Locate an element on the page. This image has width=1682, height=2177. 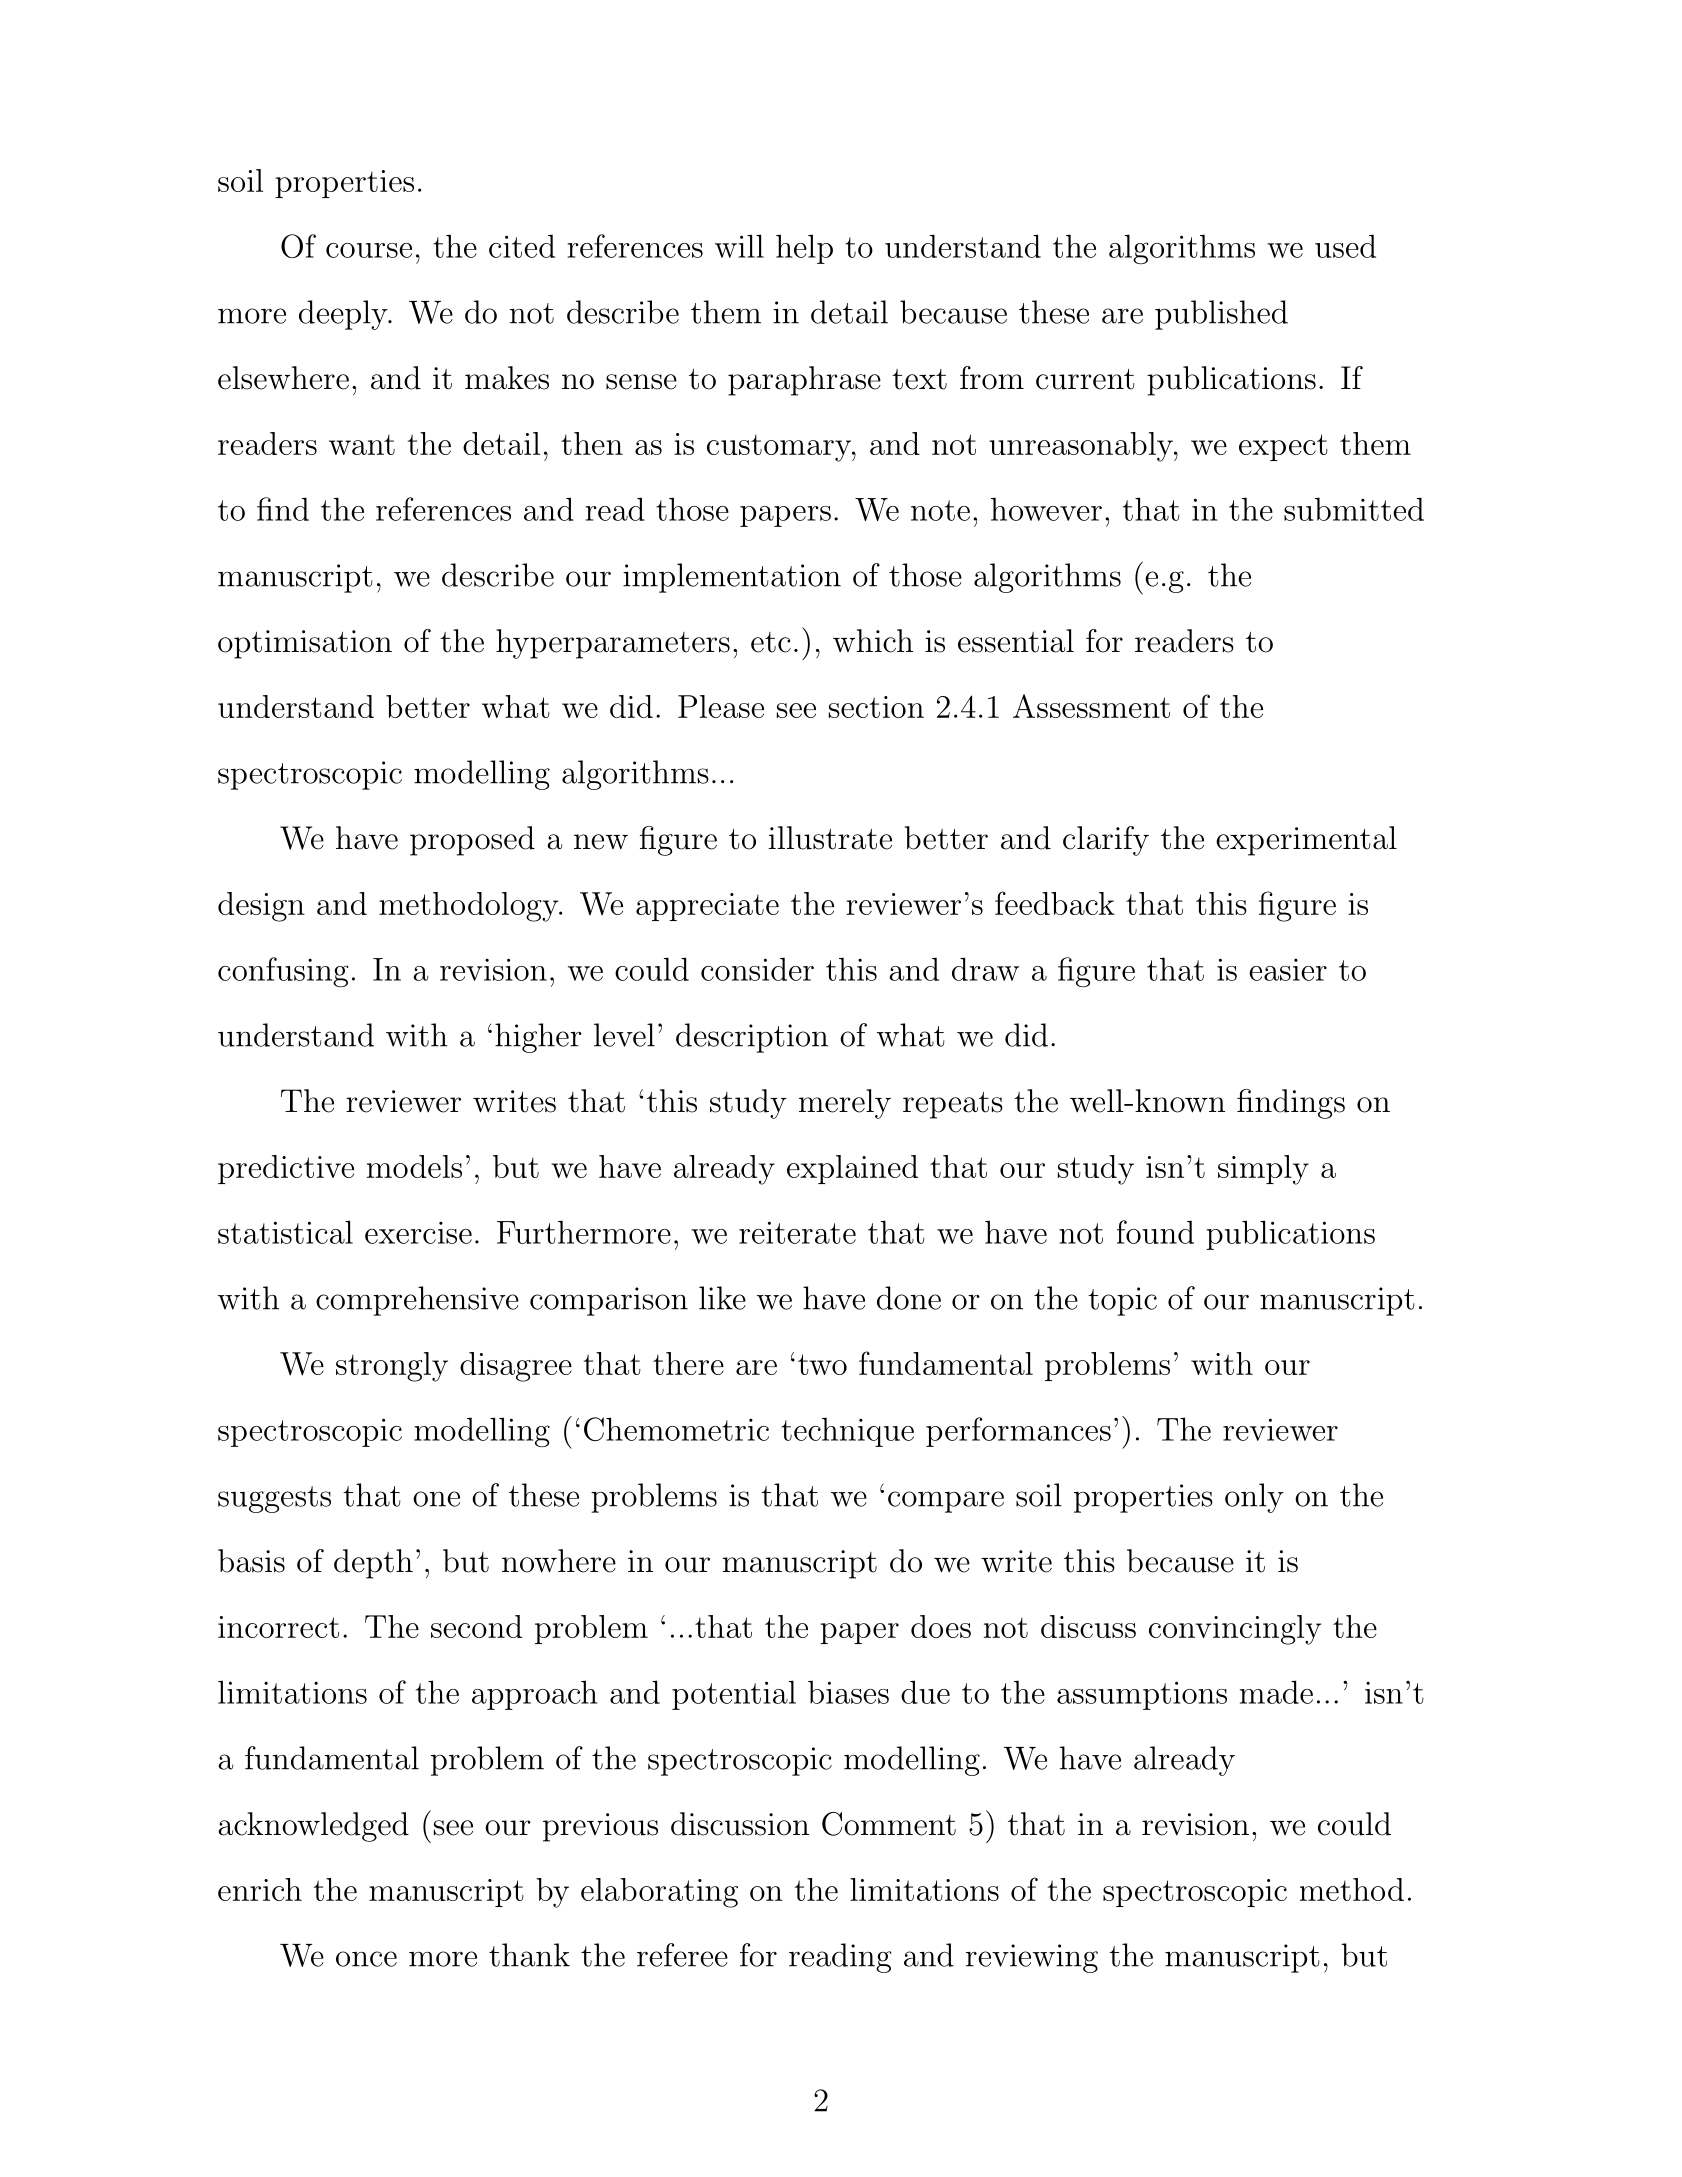
help is located at coordinates (804, 249).
